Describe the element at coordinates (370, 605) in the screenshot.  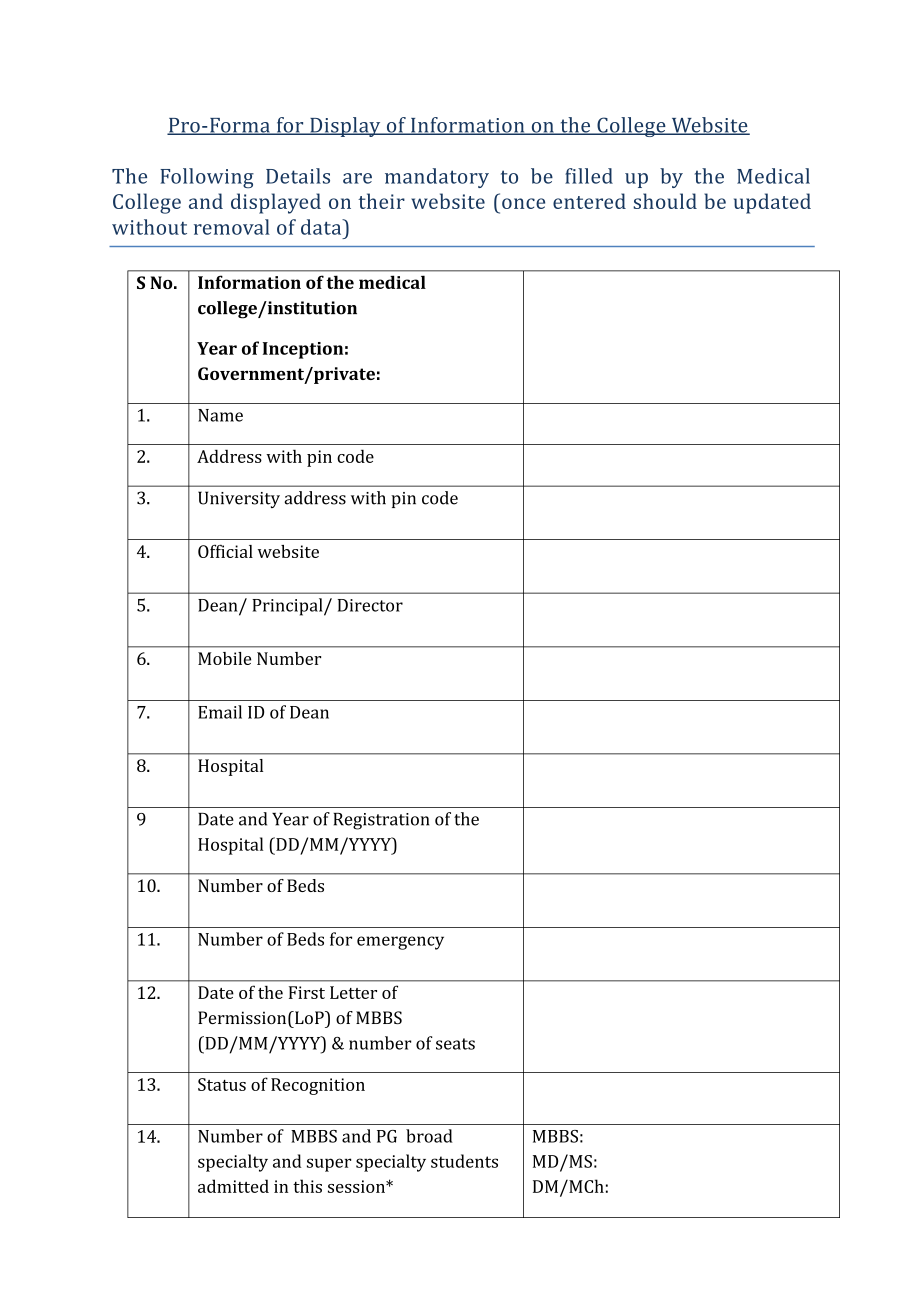
I see `Director` at that location.
